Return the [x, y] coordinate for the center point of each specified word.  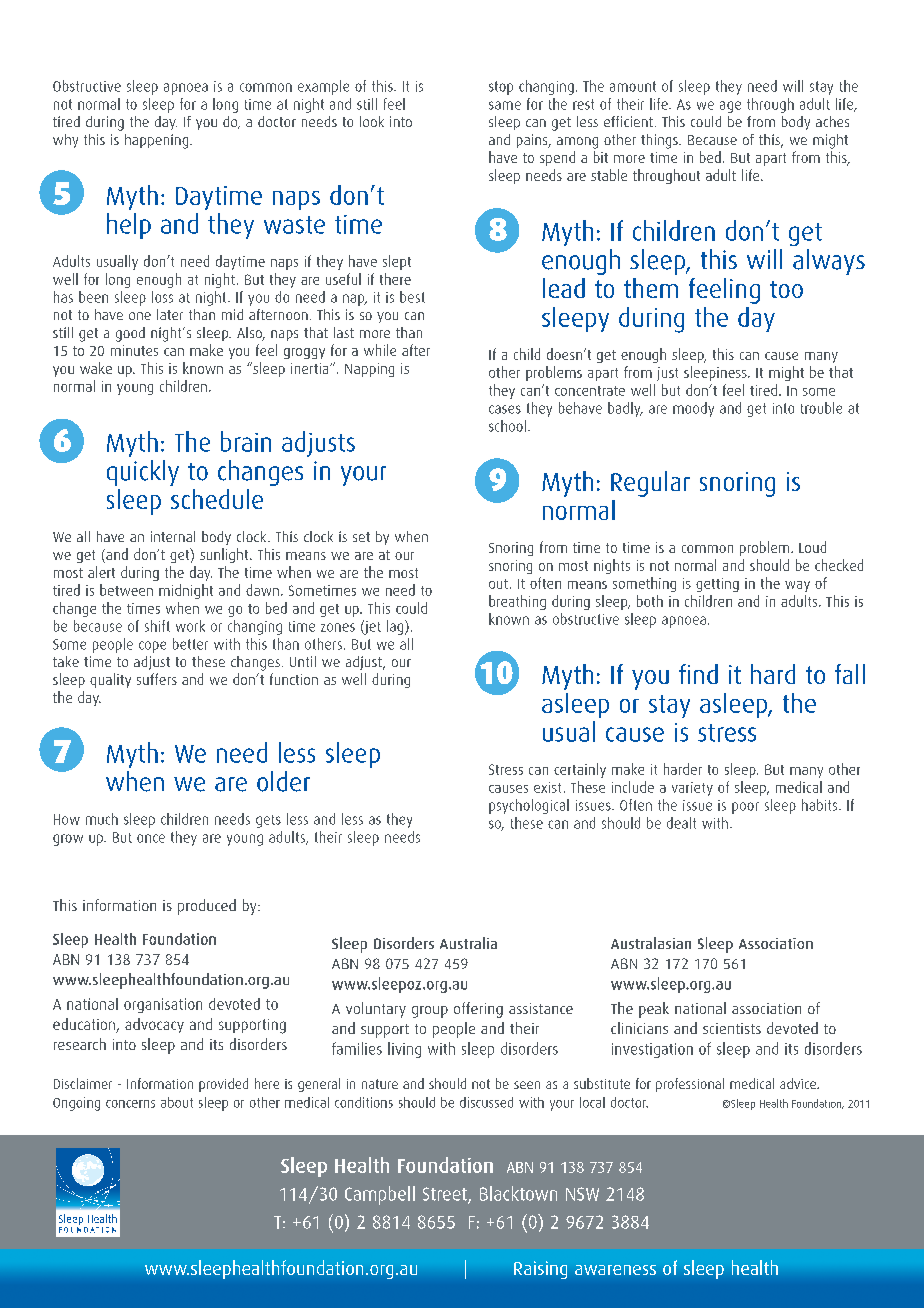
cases [505, 409]
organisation [163, 1005]
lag [396, 627]
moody [693, 409]
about [177, 1102]
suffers [157, 679]
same [505, 105]
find [698, 674]
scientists [732, 1028]
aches [832, 121]
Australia [468, 943]
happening [158, 141]
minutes [134, 350]
